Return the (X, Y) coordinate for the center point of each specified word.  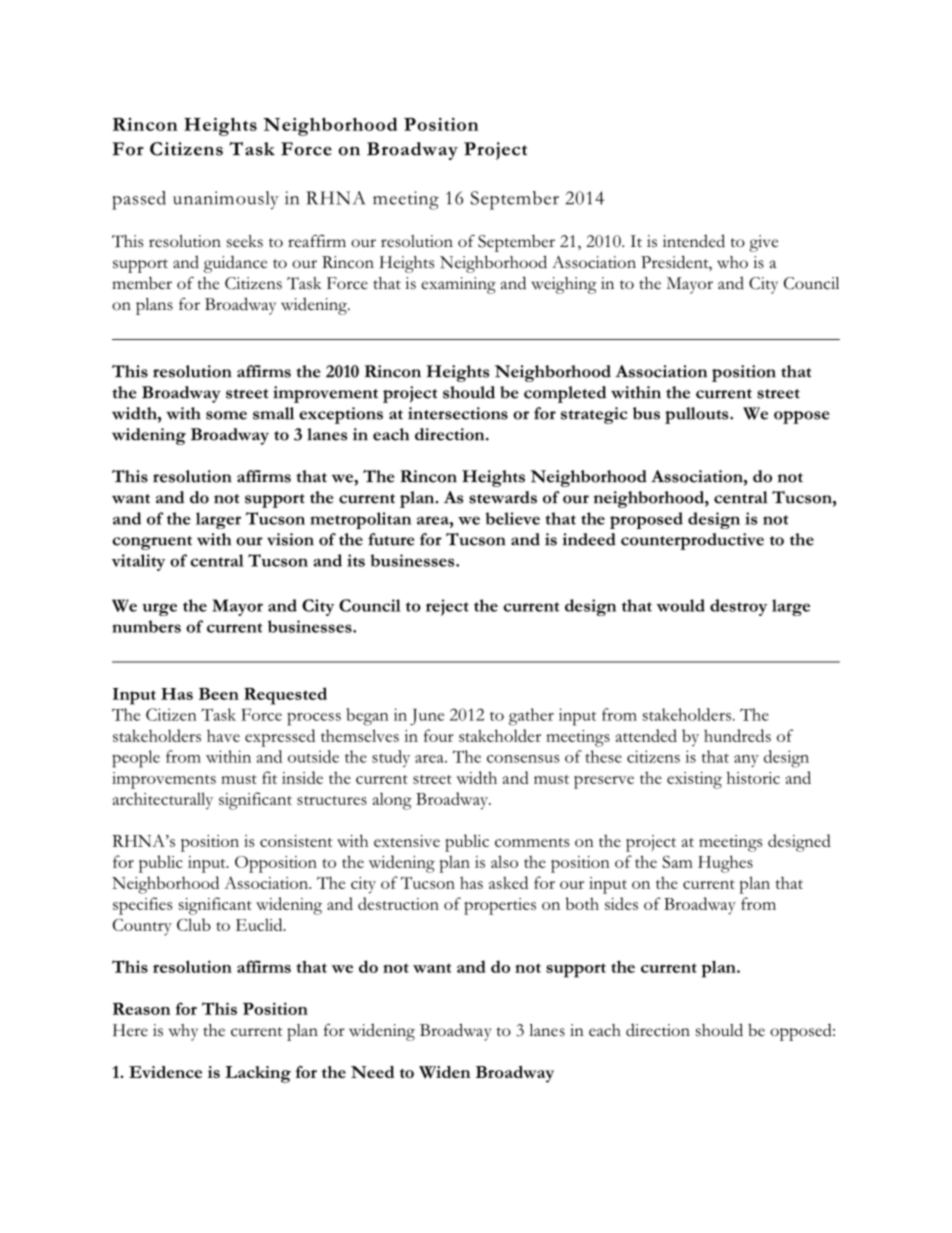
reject (447, 607)
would (680, 605)
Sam (677, 861)
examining (458, 285)
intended (694, 241)
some (226, 415)
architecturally (163, 801)
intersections (458, 413)
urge (159, 609)
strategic (594, 415)
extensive (407, 841)
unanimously (226, 200)
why (183, 1032)
